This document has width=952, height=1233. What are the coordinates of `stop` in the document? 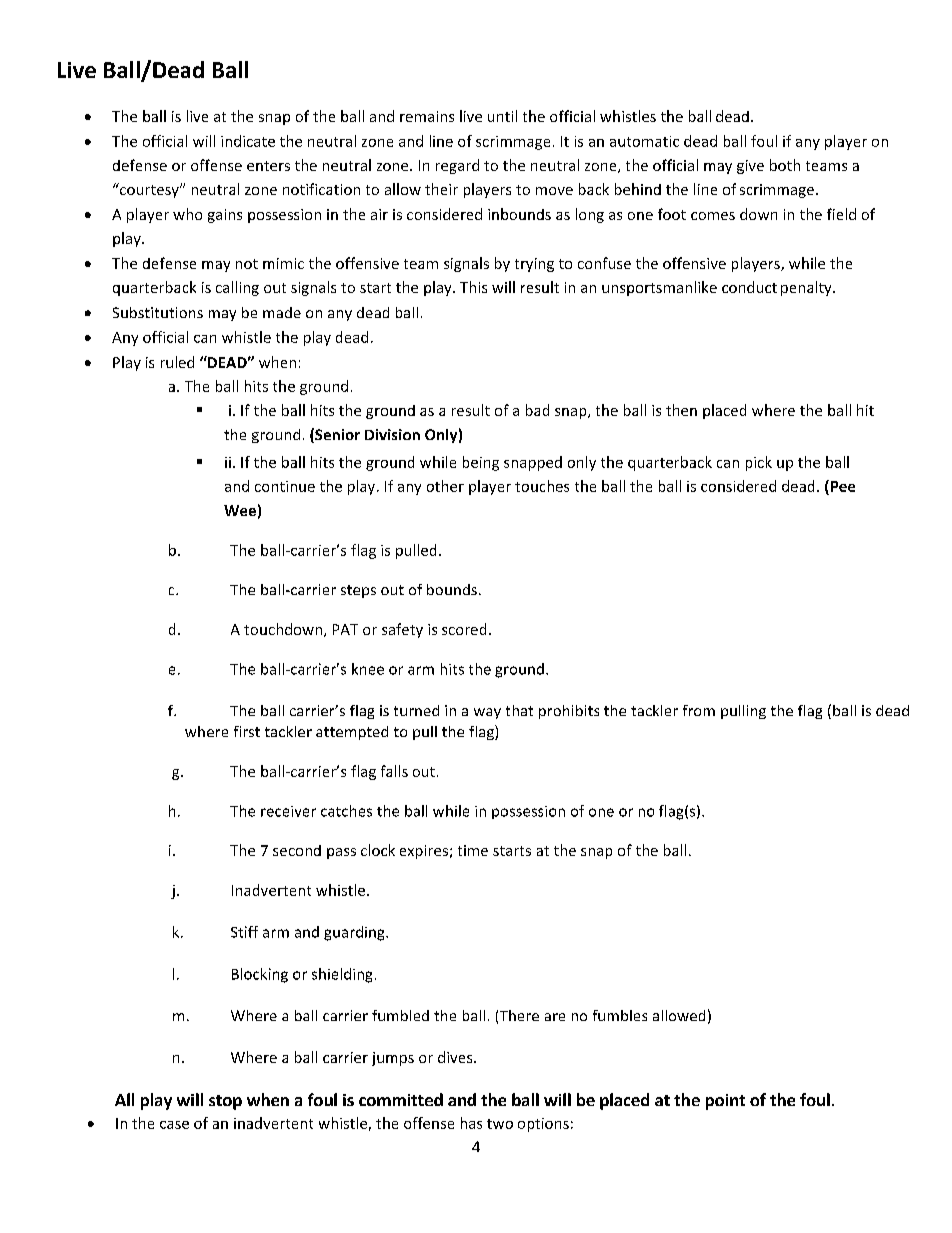 It's located at (225, 1102).
